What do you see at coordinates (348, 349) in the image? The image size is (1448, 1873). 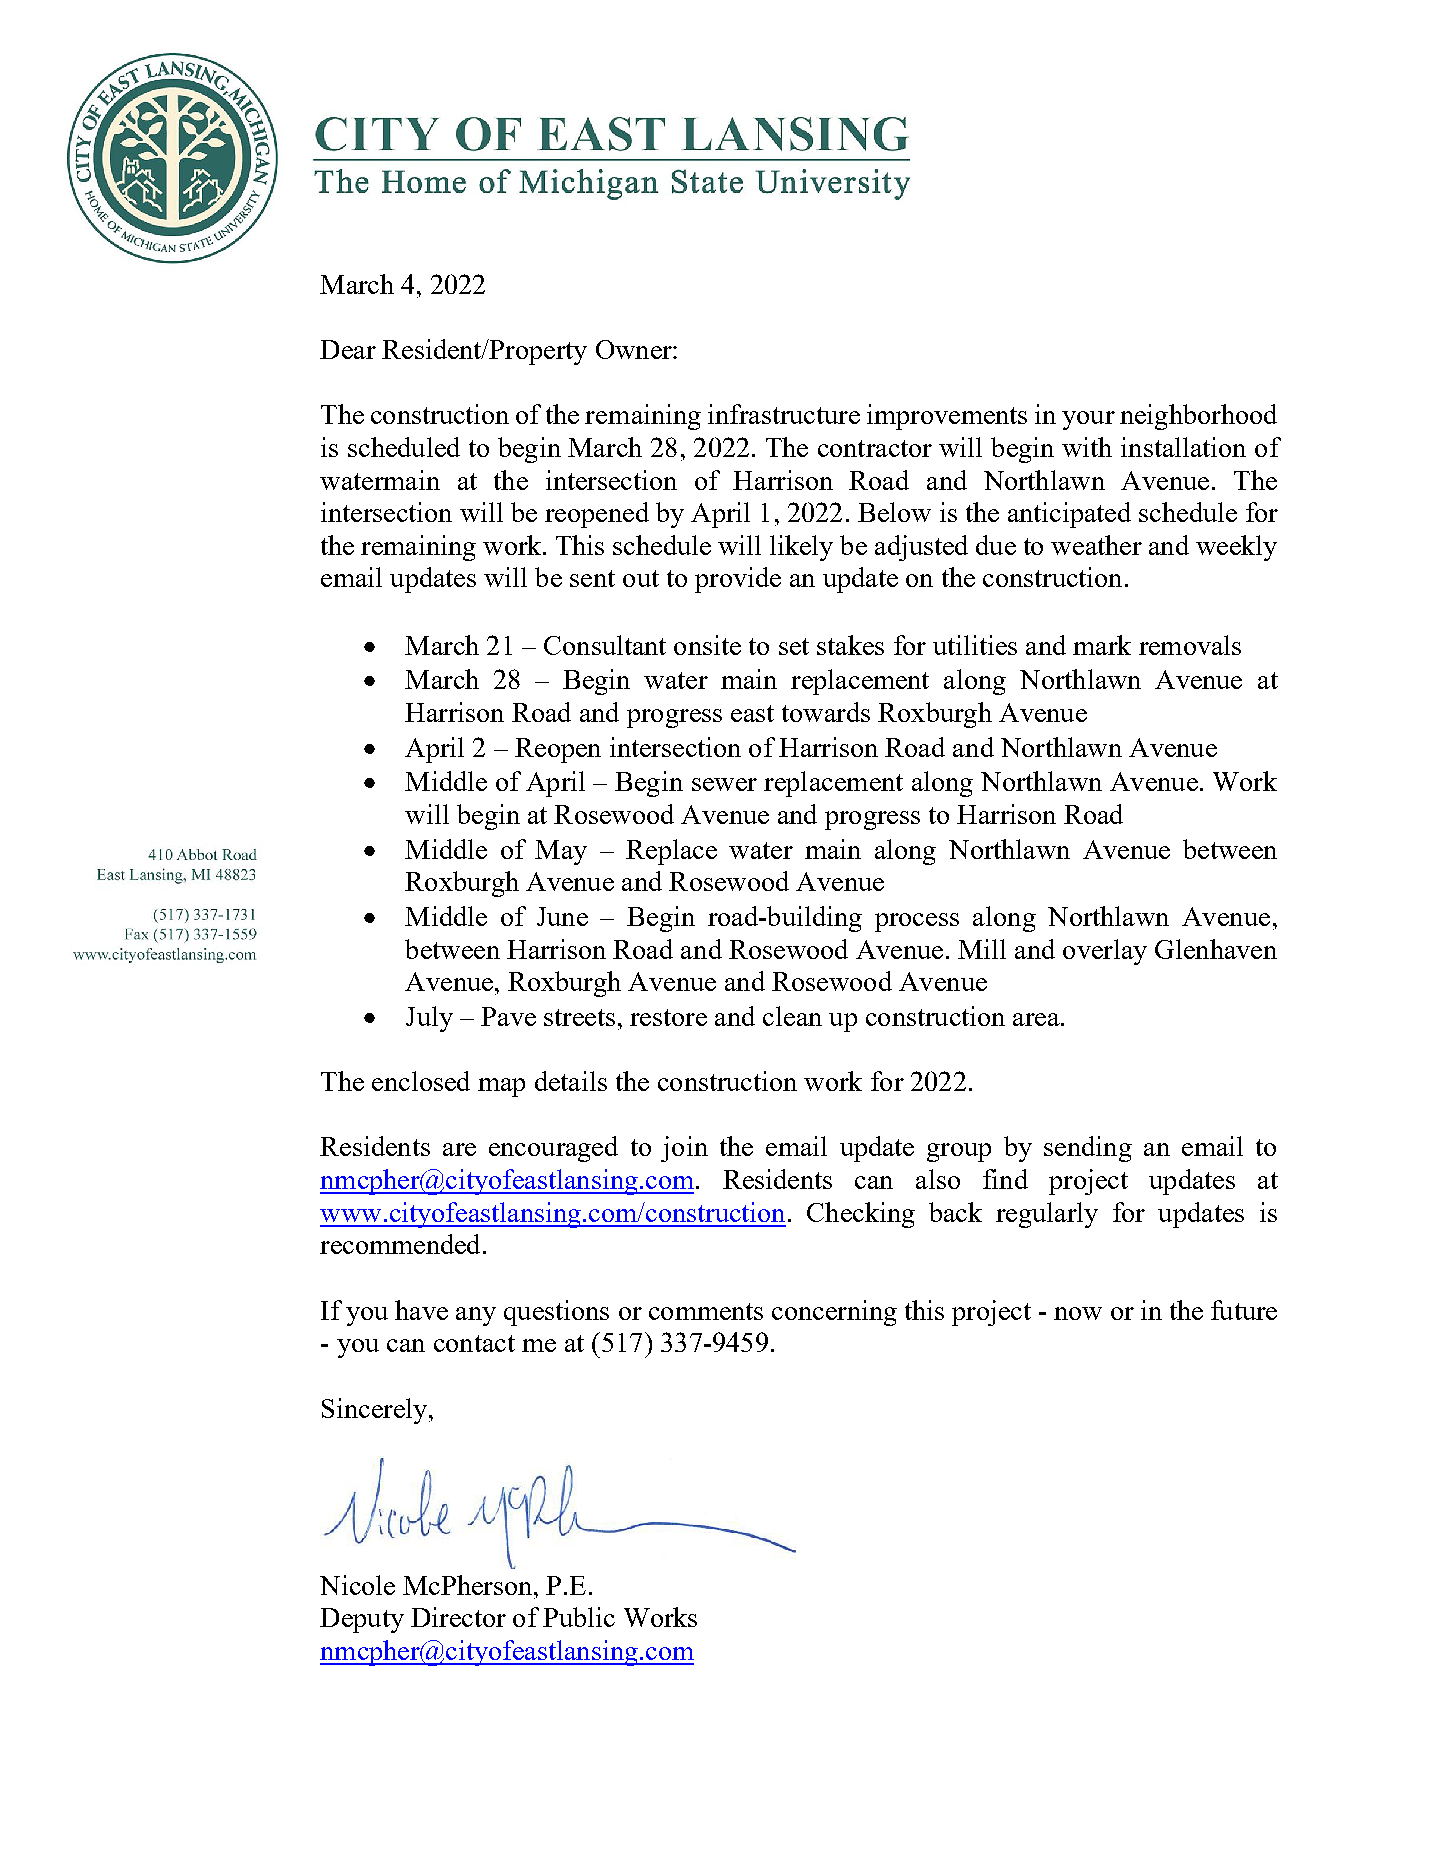 I see `Dear` at bounding box center [348, 349].
